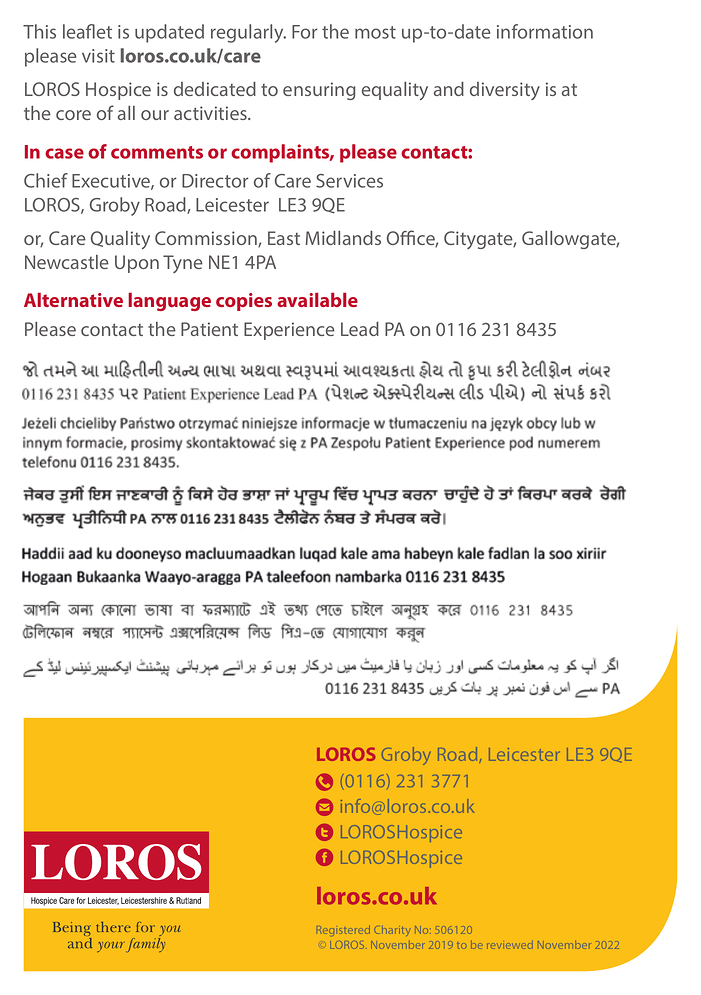 The width and height of the screenshot is (701, 995). Describe the element at coordinates (289, 331) in the screenshot. I see `Experience` at that location.
